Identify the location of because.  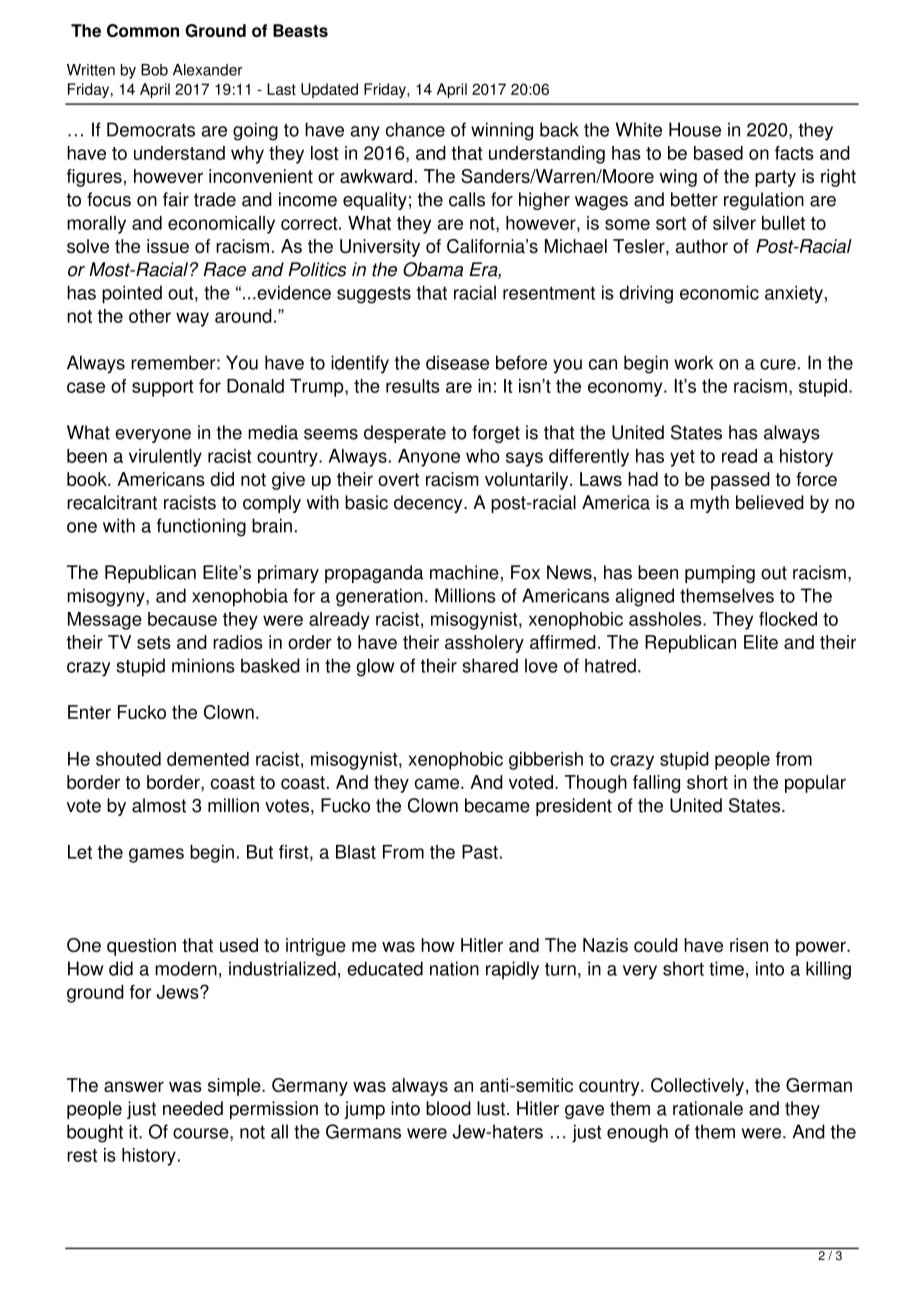
(182, 619).
